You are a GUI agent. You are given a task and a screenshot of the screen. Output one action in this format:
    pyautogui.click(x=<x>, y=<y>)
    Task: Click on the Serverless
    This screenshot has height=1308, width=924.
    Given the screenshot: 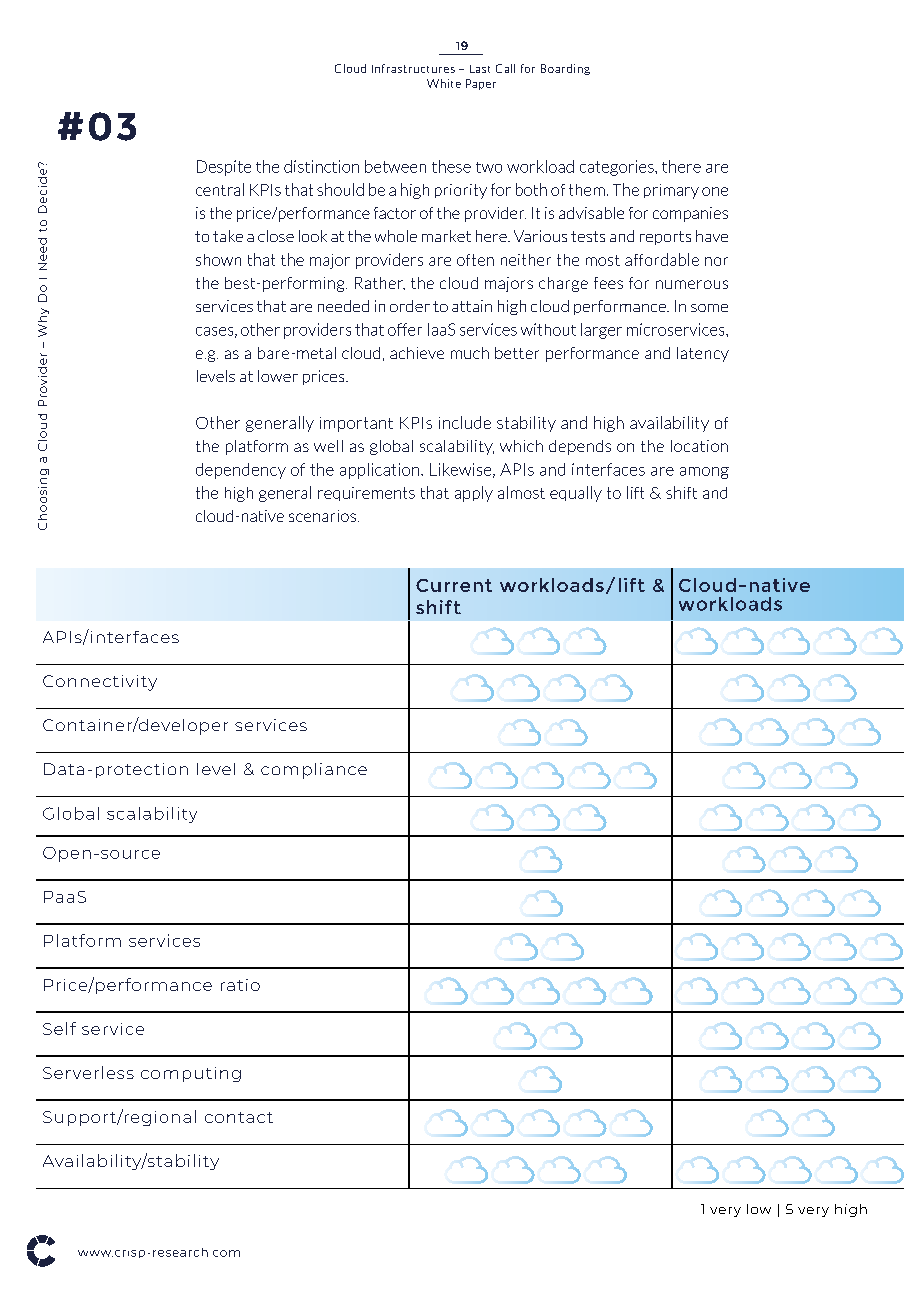 What is the action you would take?
    pyautogui.click(x=88, y=1072)
